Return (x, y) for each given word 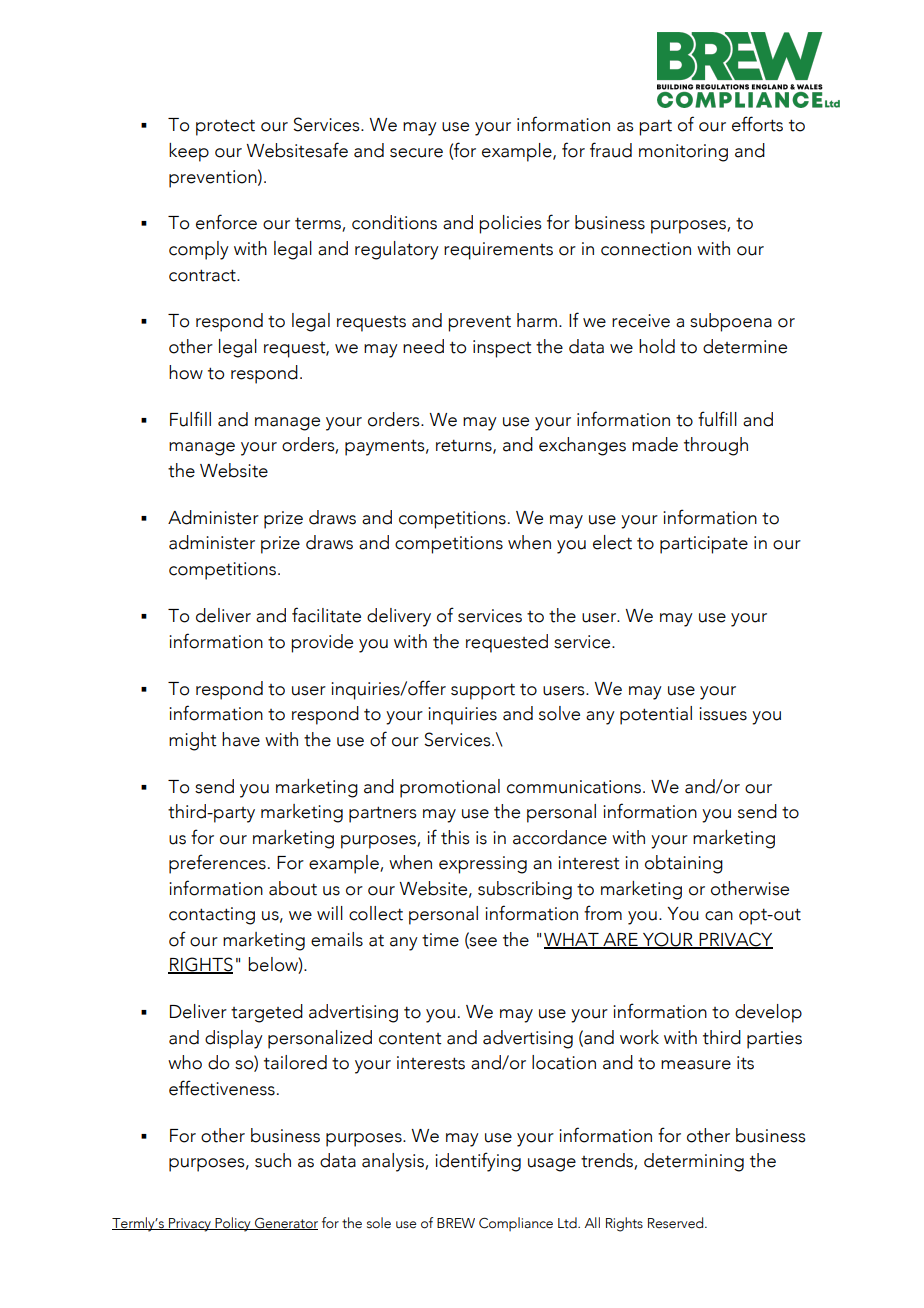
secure (416, 153)
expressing (483, 865)
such (273, 1160)
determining (694, 1162)
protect (225, 127)
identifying (478, 1162)
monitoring (683, 153)
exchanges (582, 446)
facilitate (326, 615)
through (716, 446)
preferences (217, 864)
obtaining (684, 864)
